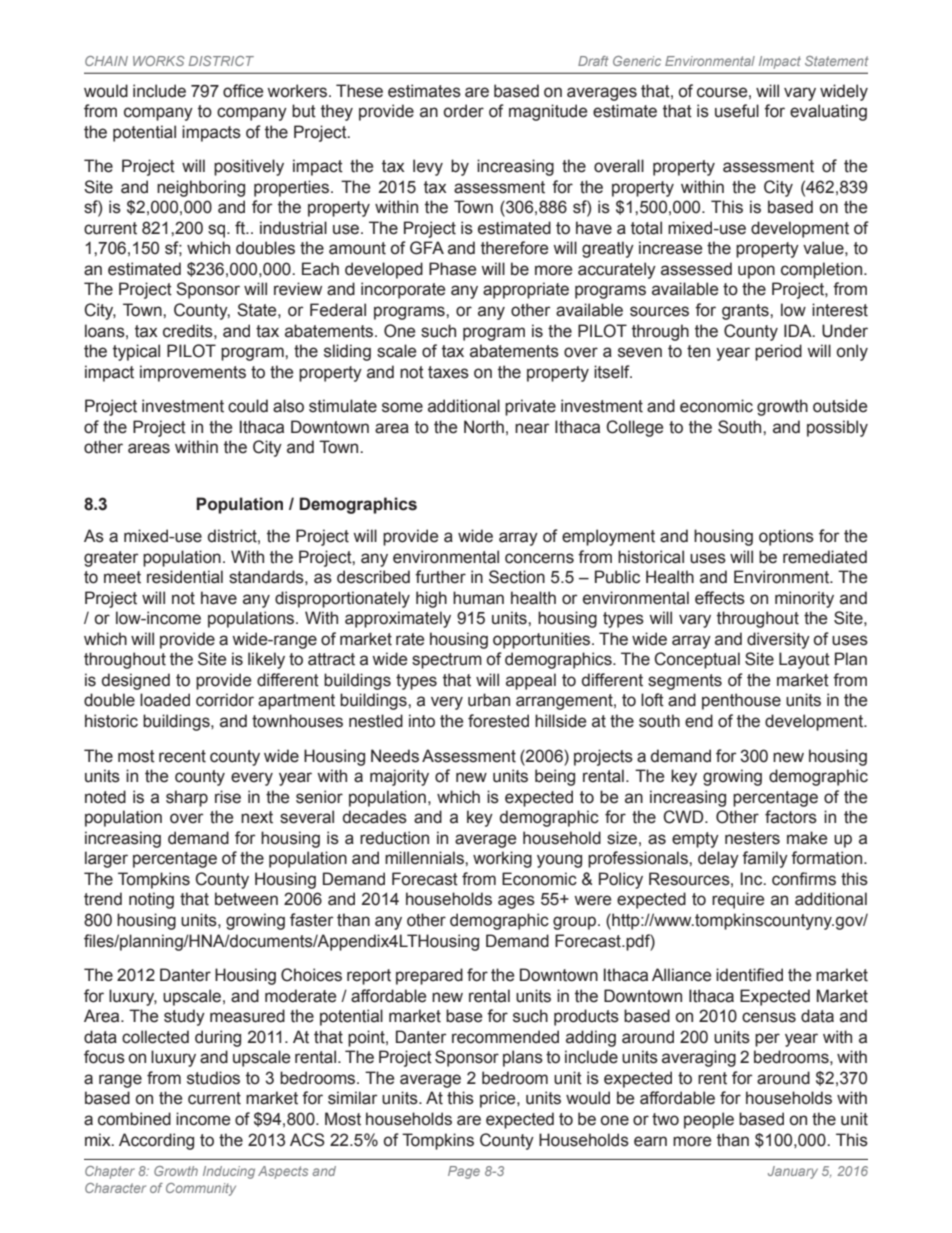 The width and height of the document is (952, 1233). I want to click on diversity, so click(778, 640).
